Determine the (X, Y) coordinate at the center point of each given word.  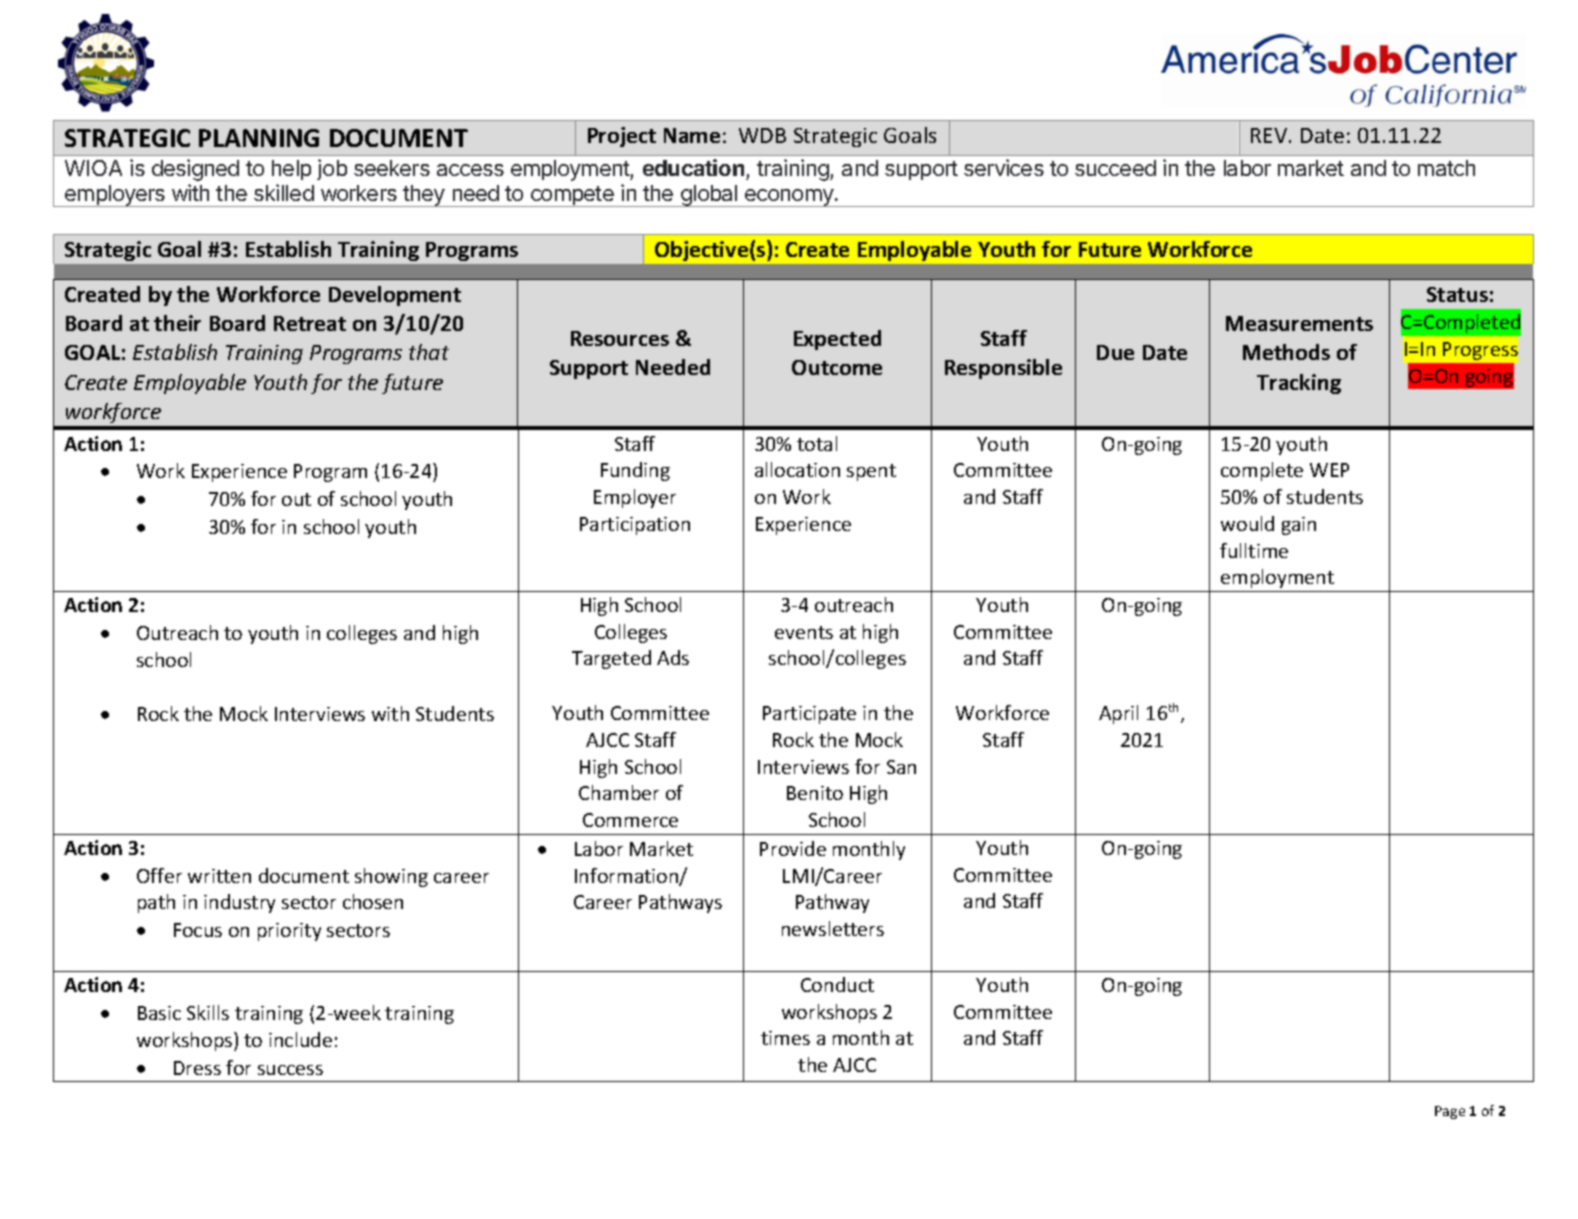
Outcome (837, 367)
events (804, 632)
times (785, 1038)
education (693, 167)
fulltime (1254, 550)
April (1118, 714)
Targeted (611, 659)
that (429, 352)
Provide (793, 848)
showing (391, 877)
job (332, 169)
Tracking (1299, 384)
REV (1270, 135)
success (290, 1070)
